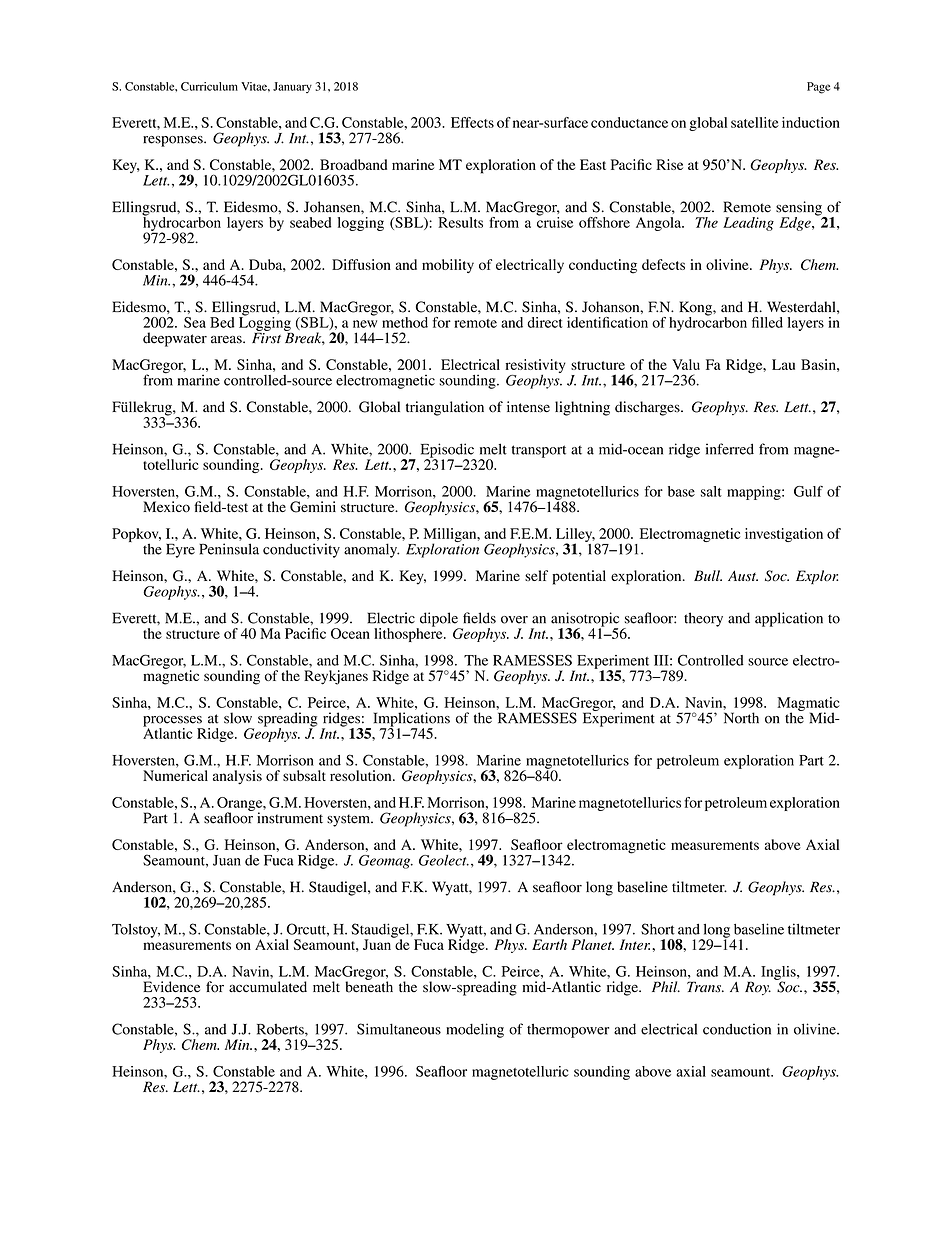 This document has width=952, height=1233. What do you see at coordinates (755, 122) in the document?
I see `satellite` at bounding box center [755, 122].
